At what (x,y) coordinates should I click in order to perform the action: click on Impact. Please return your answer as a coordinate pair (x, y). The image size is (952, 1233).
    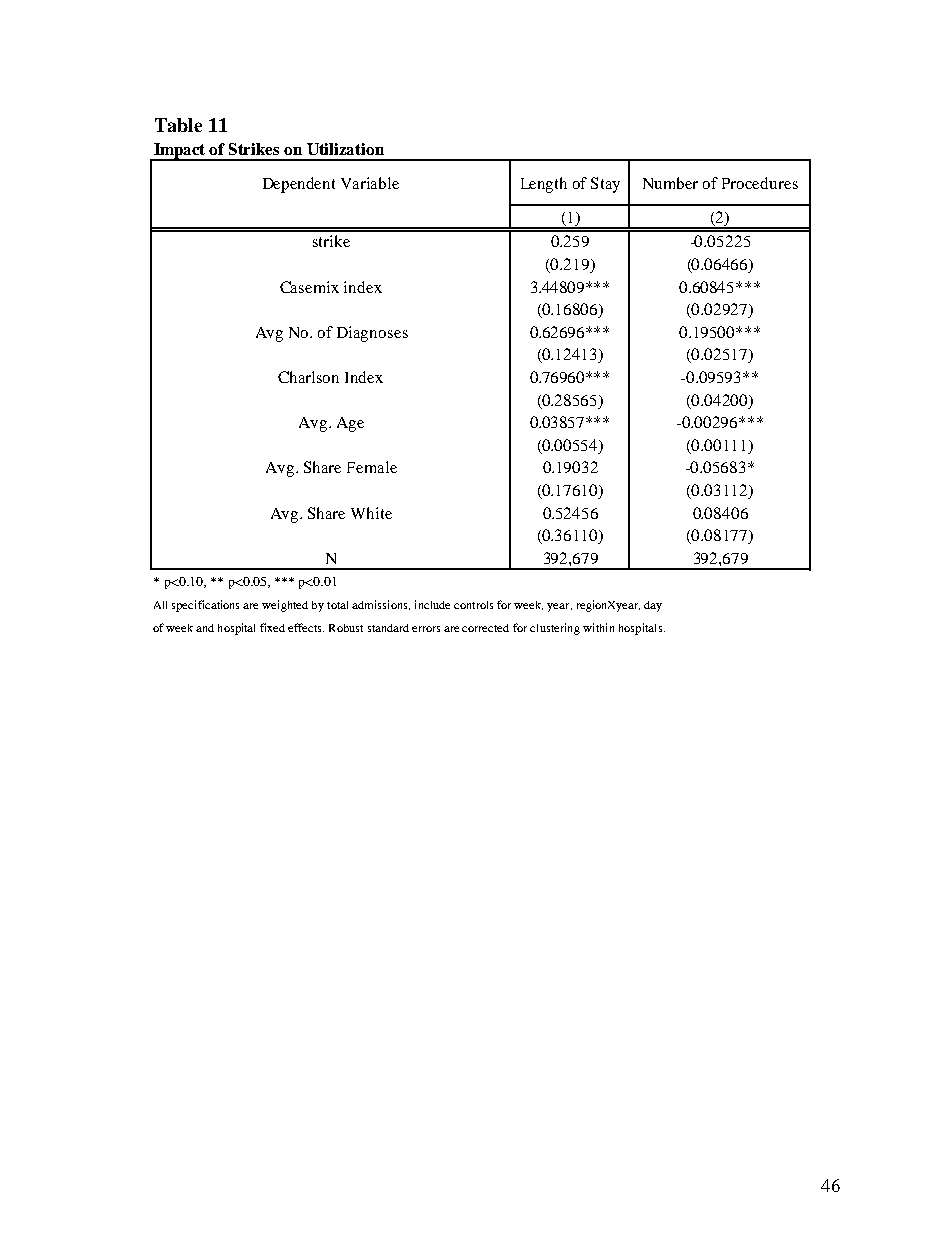
    Looking at the image, I should click on (180, 152).
